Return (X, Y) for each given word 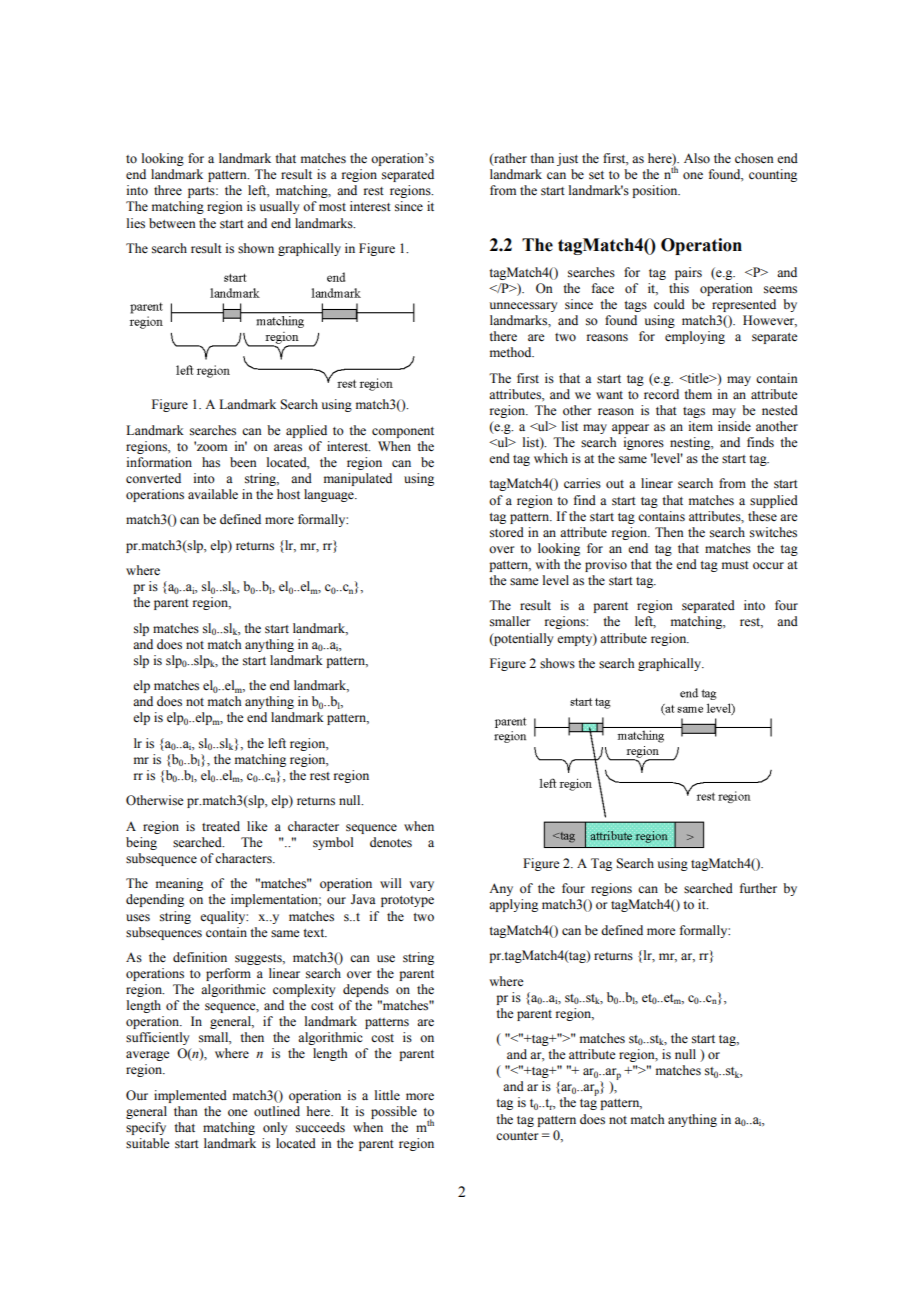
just (567, 159)
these (762, 516)
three (168, 190)
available (213, 494)
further (758, 888)
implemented (190, 1096)
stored (507, 532)
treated (221, 826)
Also (697, 158)
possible (394, 1112)
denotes (391, 842)
